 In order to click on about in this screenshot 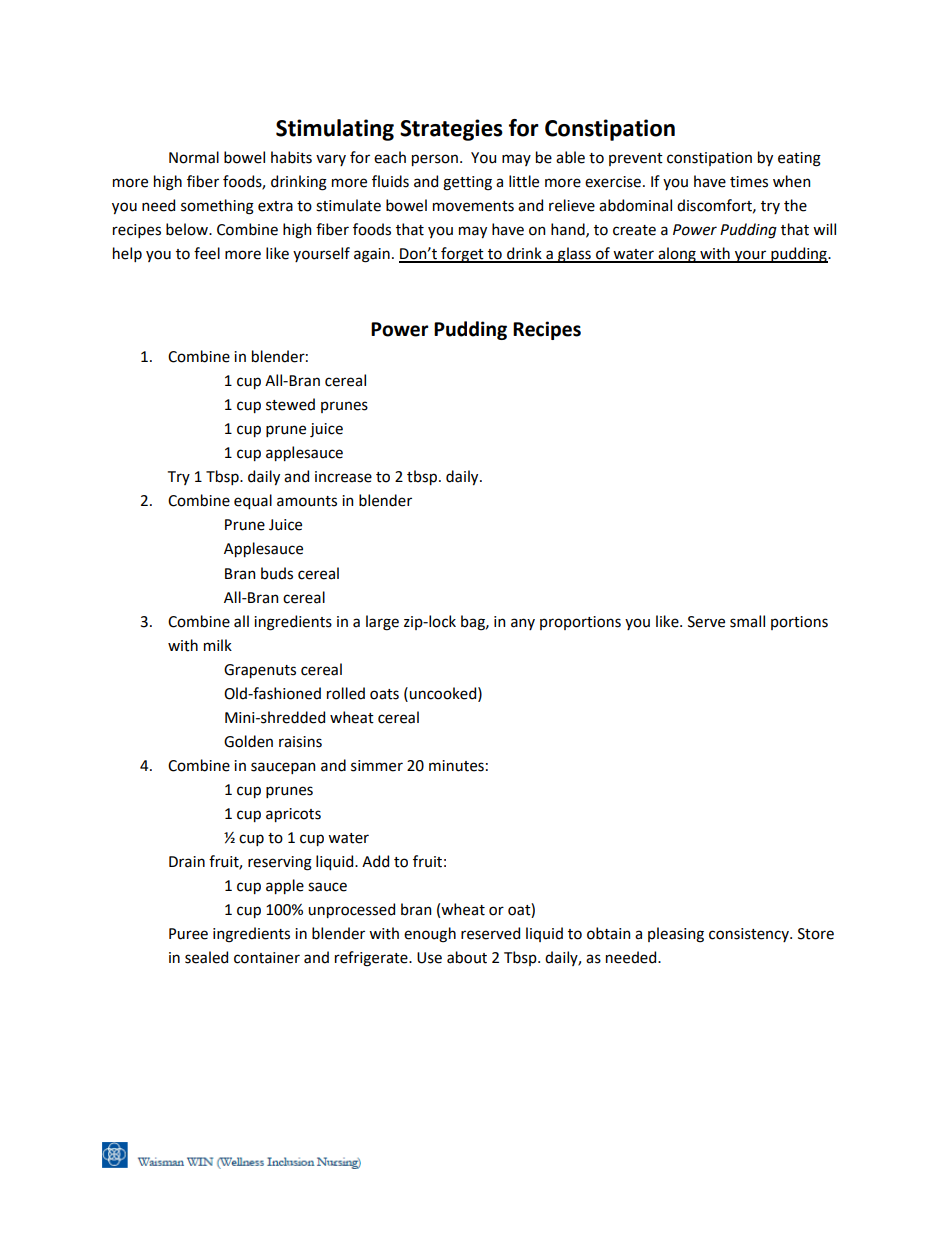, I will do `click(467, 957)`.
